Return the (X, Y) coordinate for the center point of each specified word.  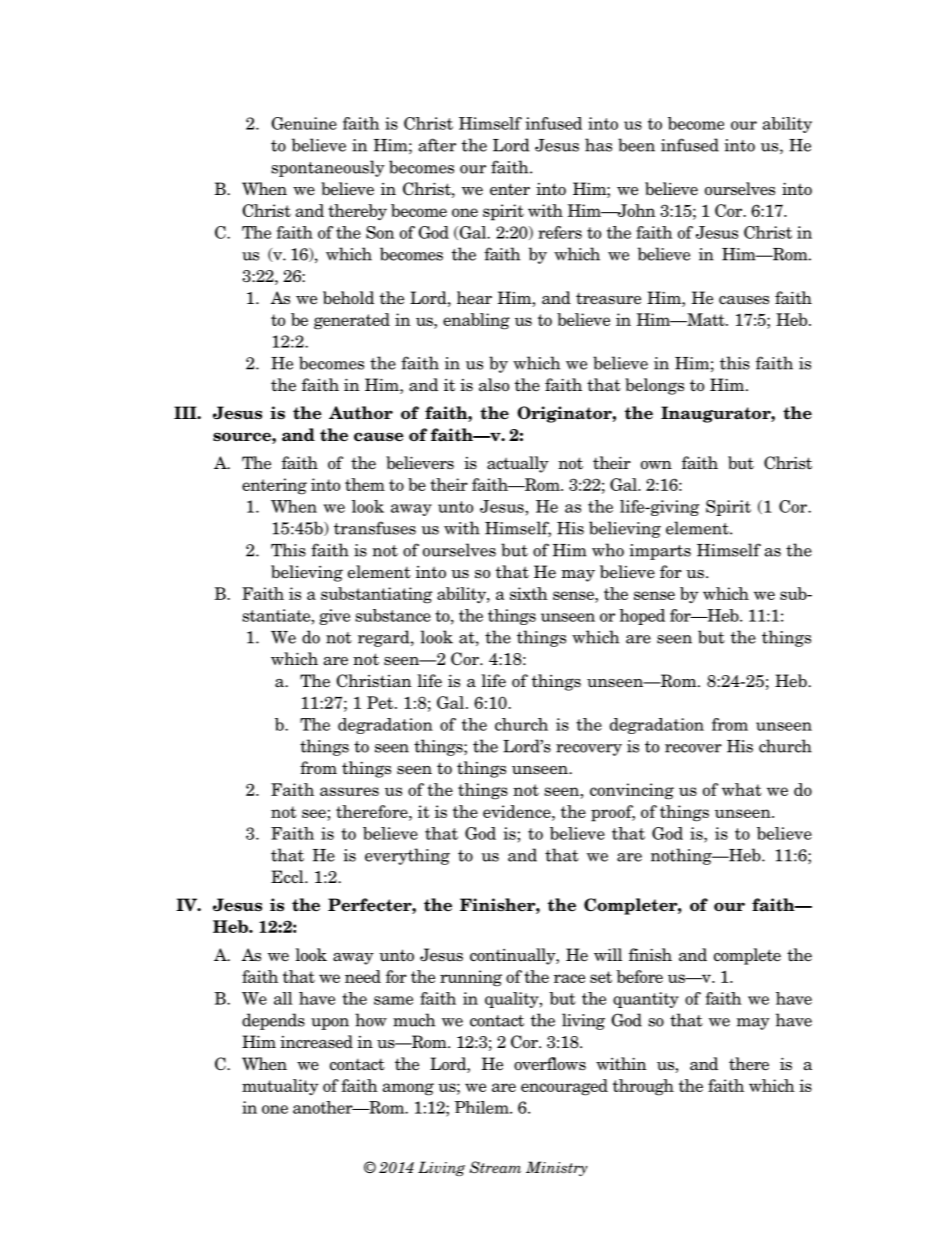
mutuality (280, 1087)
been (636, 145)
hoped (642, 617)
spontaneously (328, 168)
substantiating (376, 595)
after (437, 145)
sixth (529, 593)
